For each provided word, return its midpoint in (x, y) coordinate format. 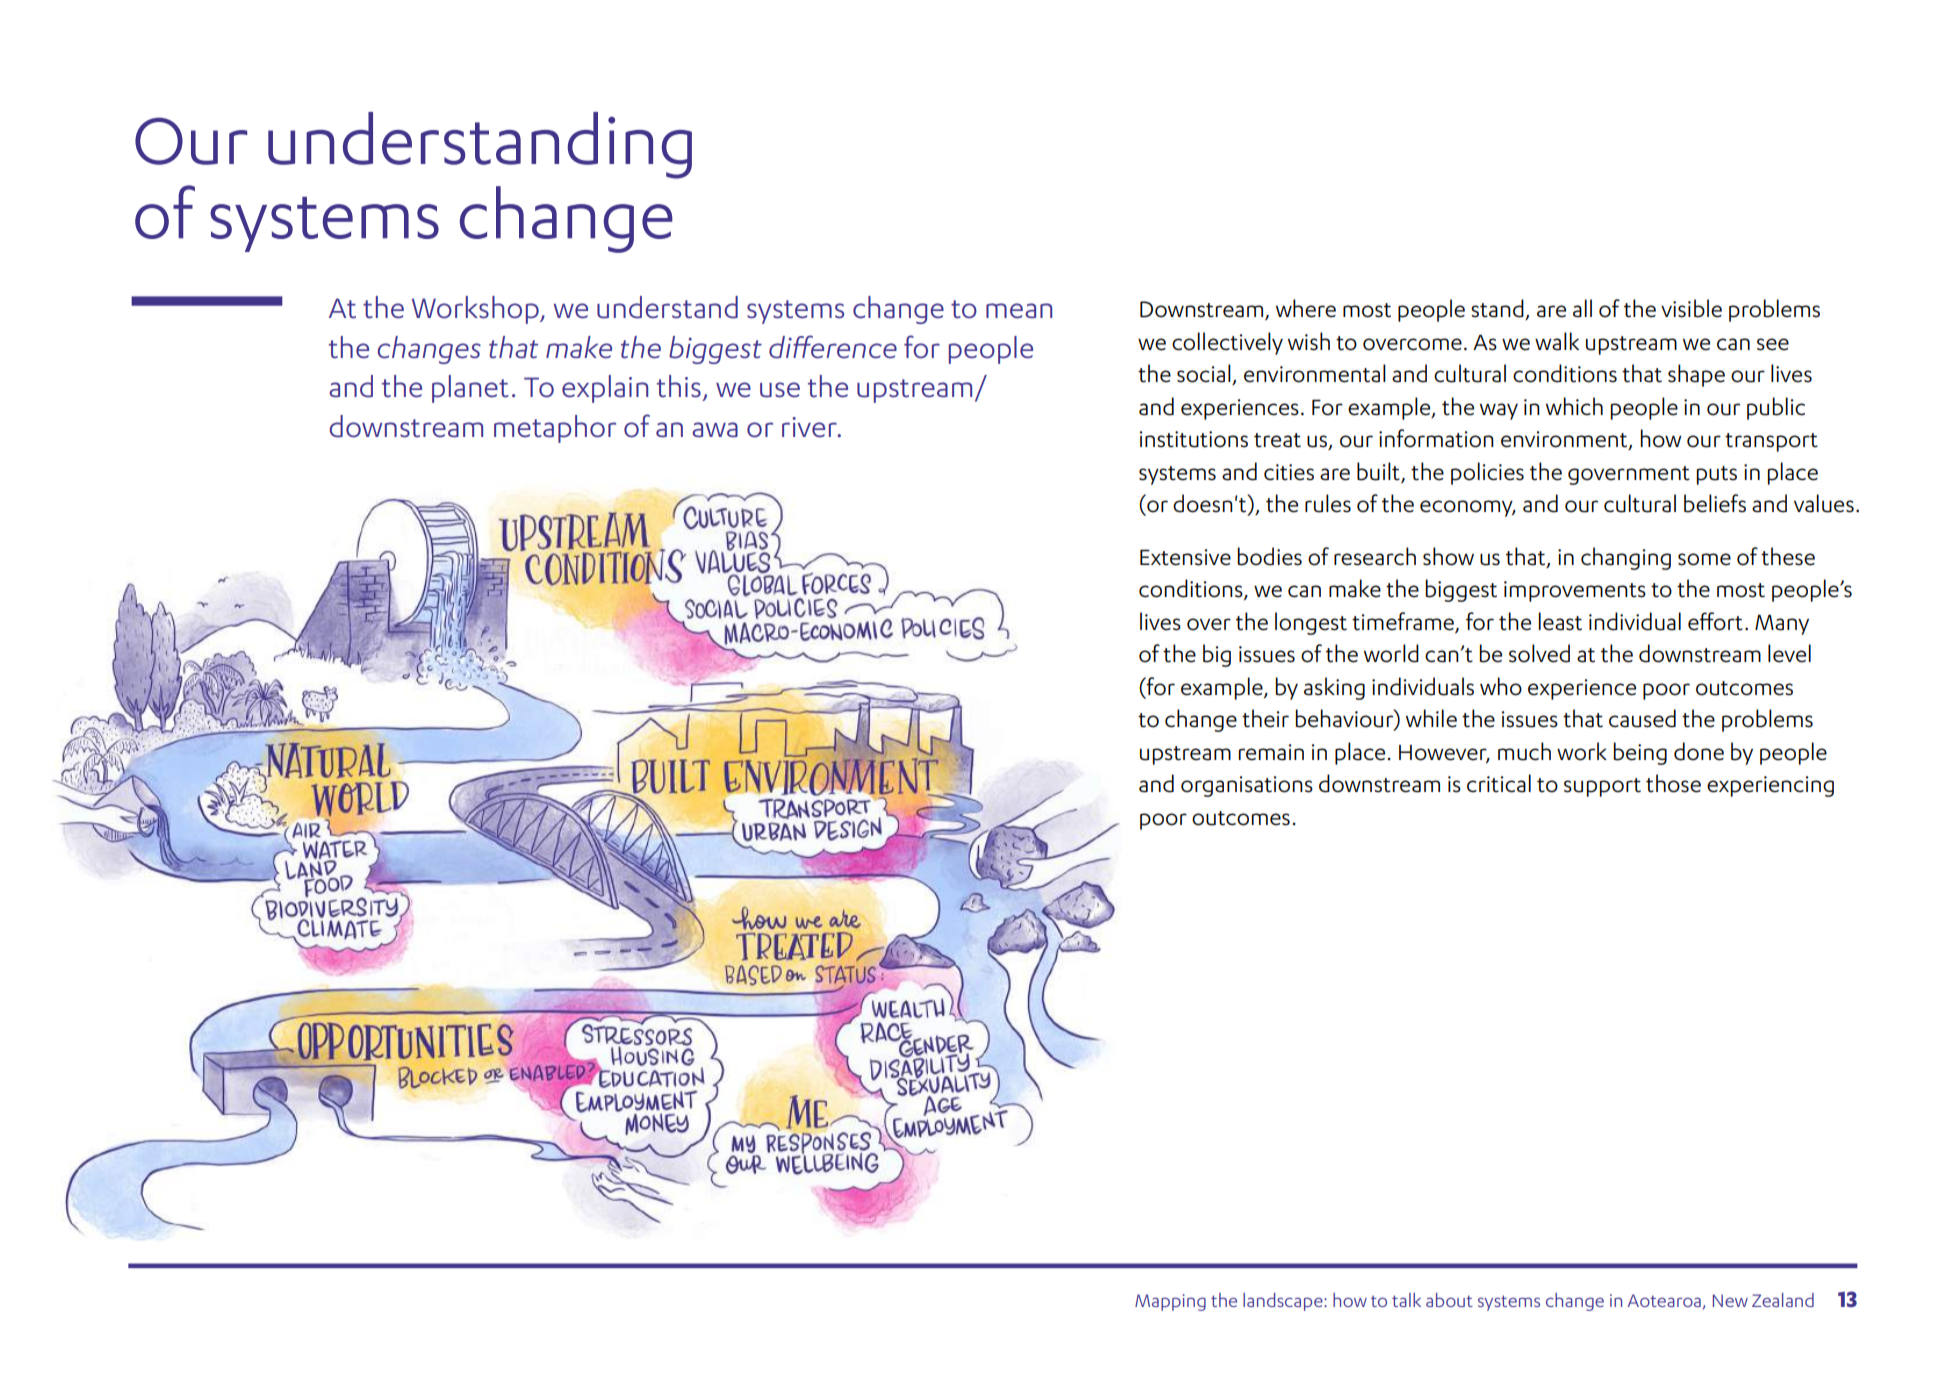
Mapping (1170, 1302)
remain (1271, 752)
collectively (1227, 343)
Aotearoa (1665, 1302)
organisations (1247, 786)
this (679, 386)
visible (1691, 308)
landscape (1284, 1302)
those (1673, 783)
